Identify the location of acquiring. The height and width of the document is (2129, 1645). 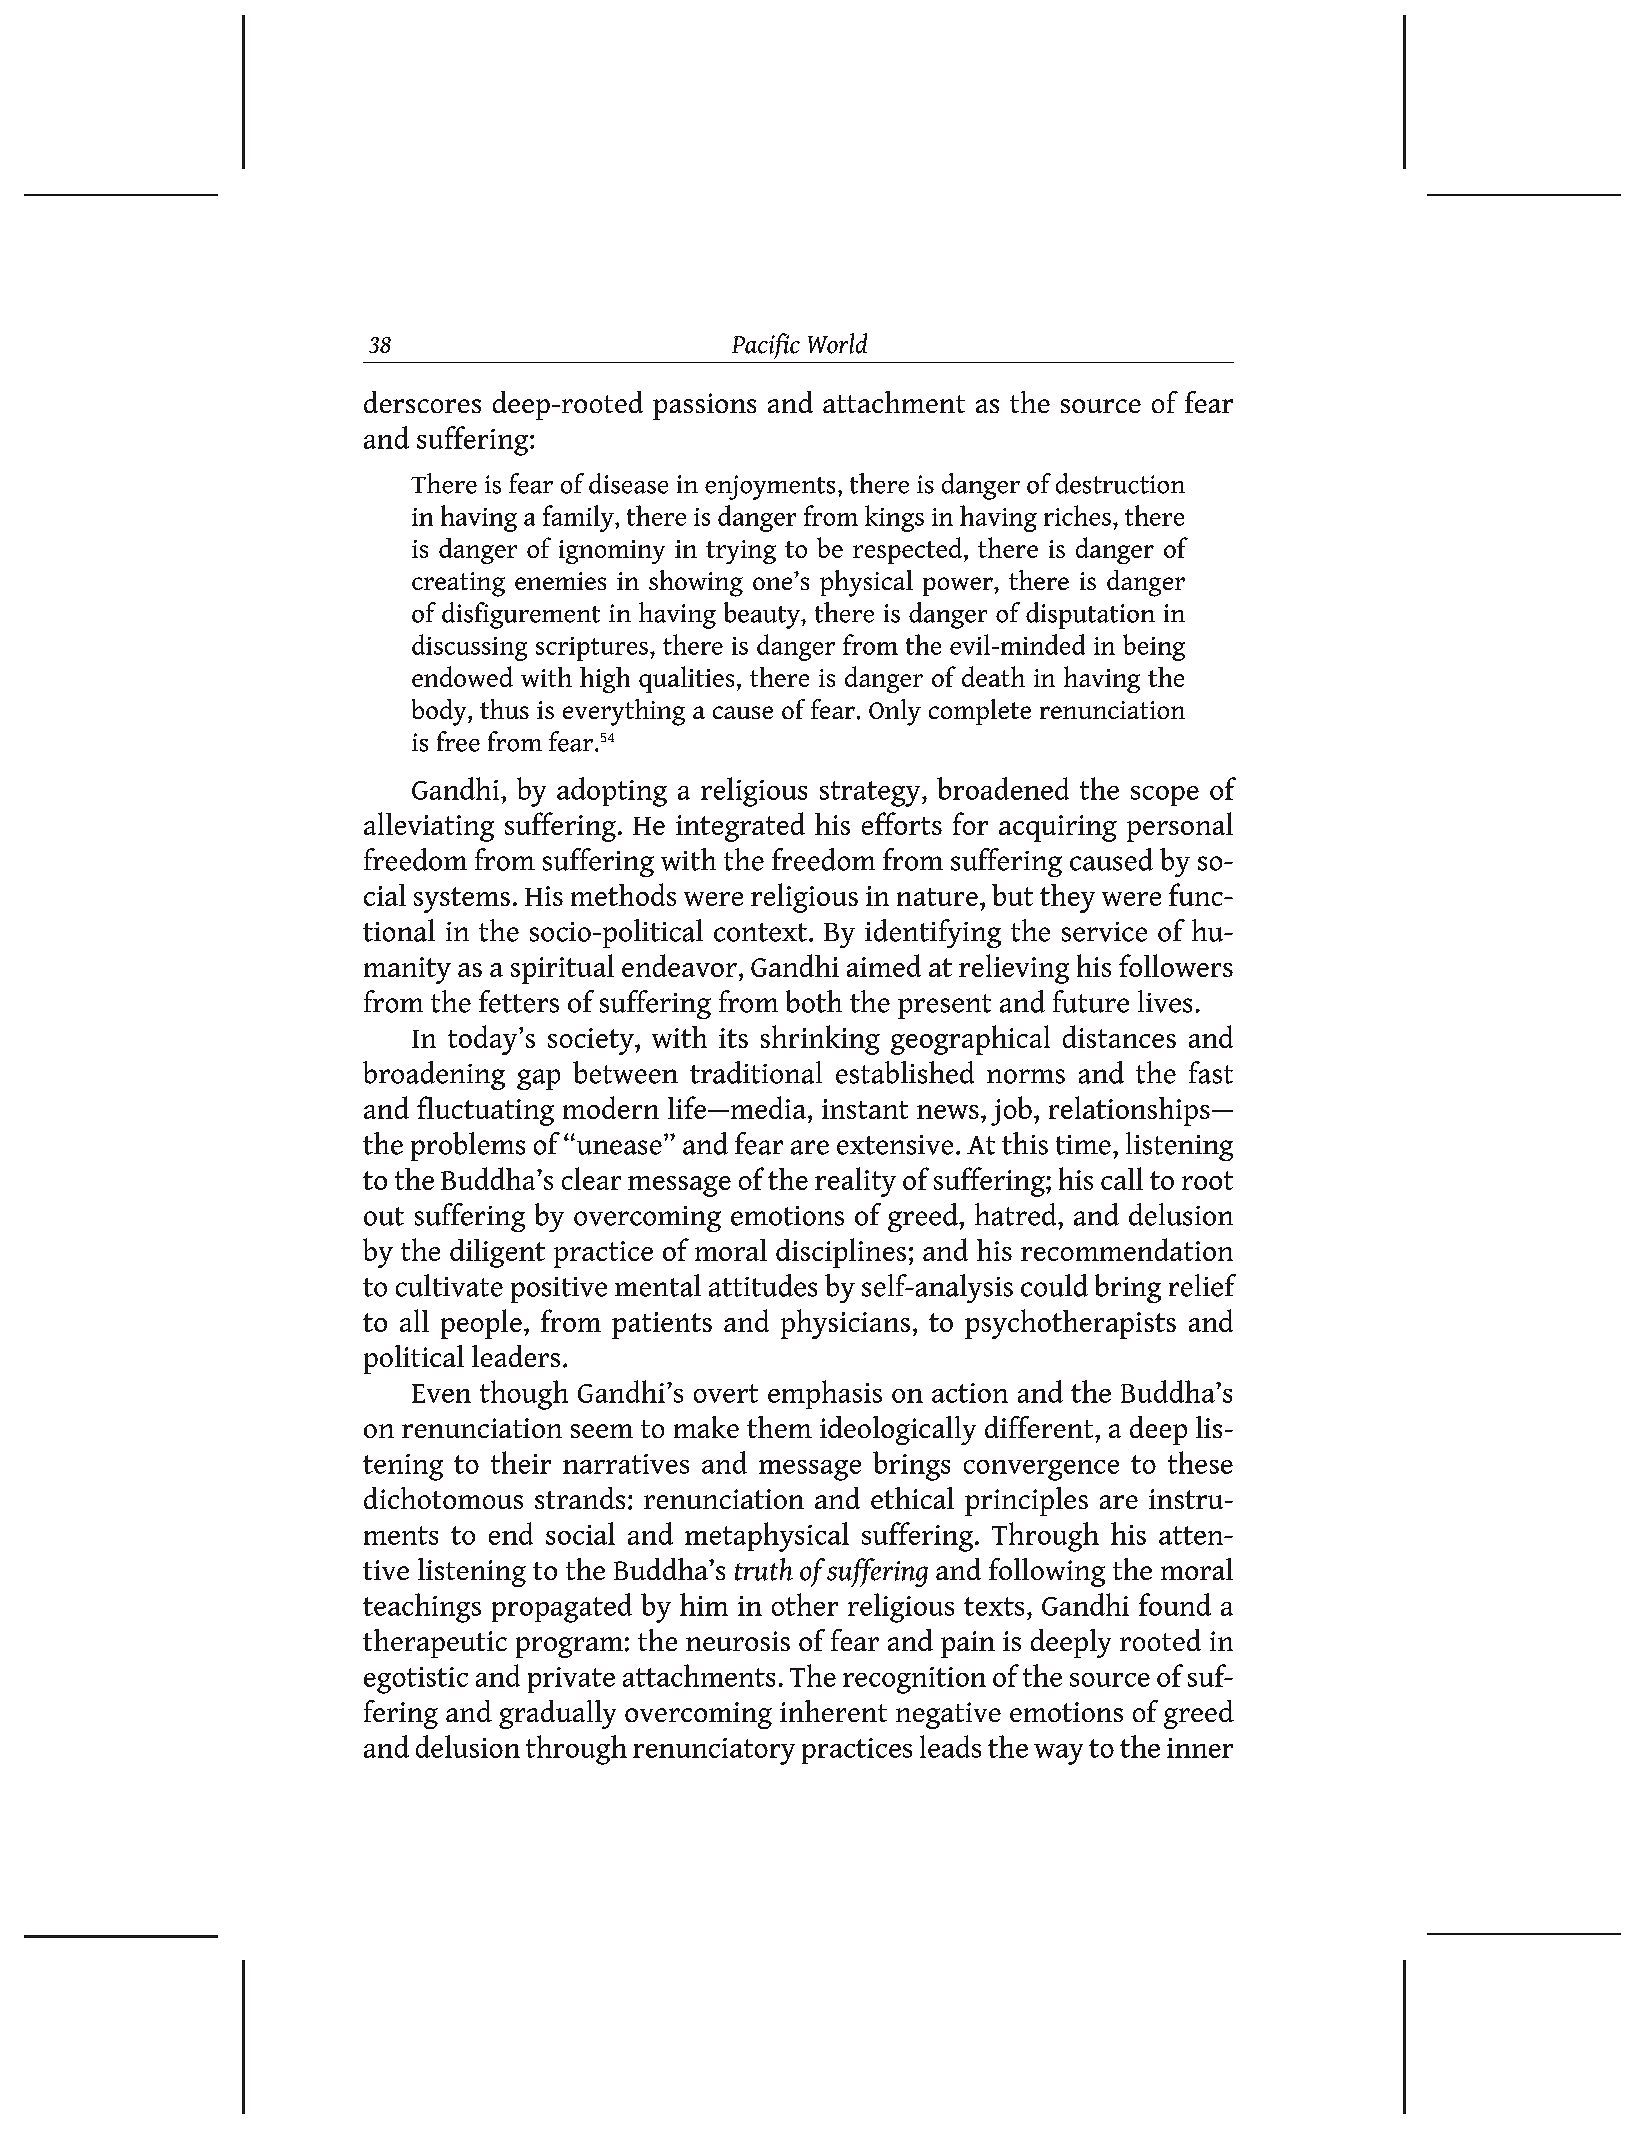
(1058, 828).
